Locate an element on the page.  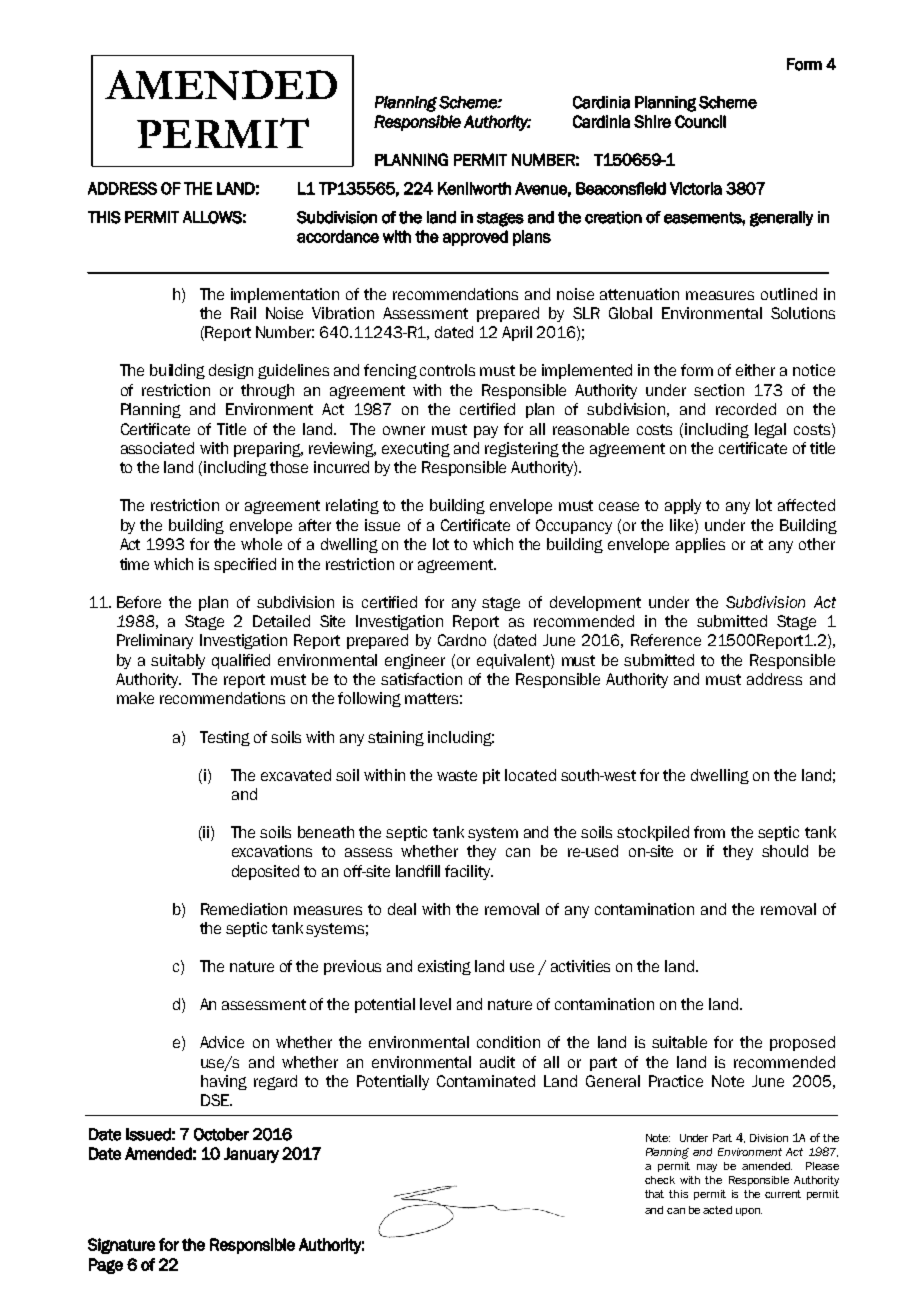
suitably is located at coordinates (178, 661).
